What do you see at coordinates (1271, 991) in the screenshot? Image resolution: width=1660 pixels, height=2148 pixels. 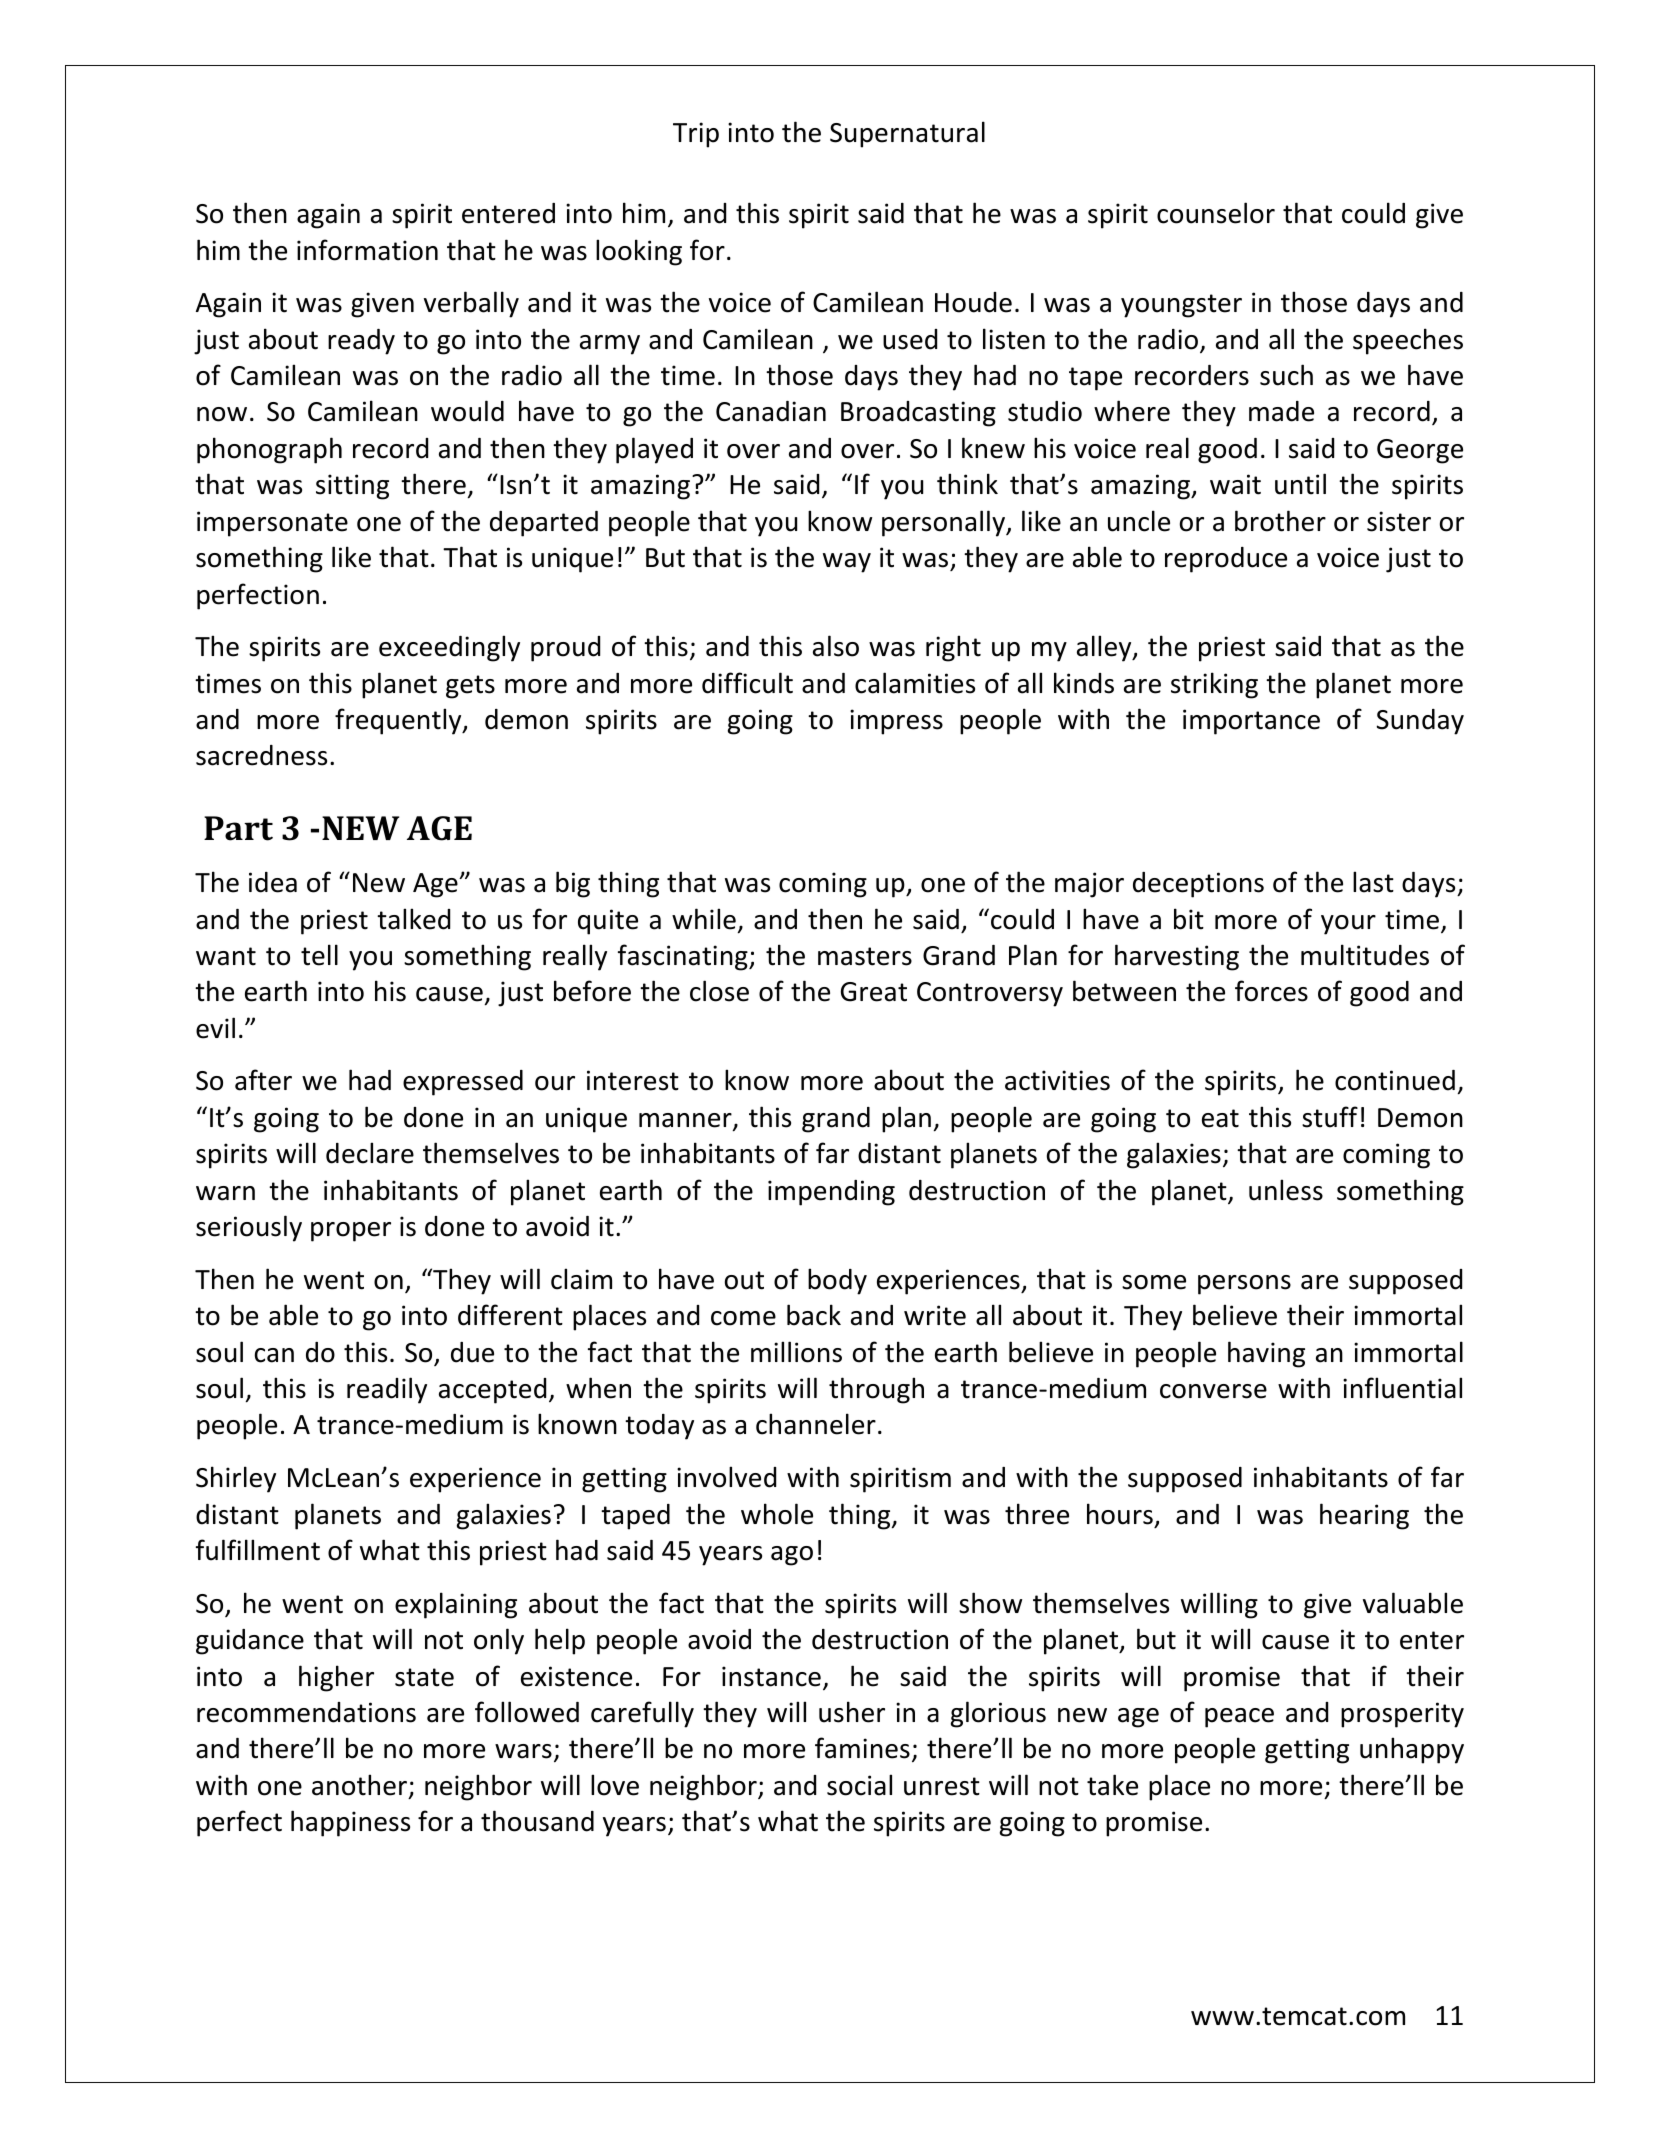 I see `forces` at bounding box center [1271, 991].
